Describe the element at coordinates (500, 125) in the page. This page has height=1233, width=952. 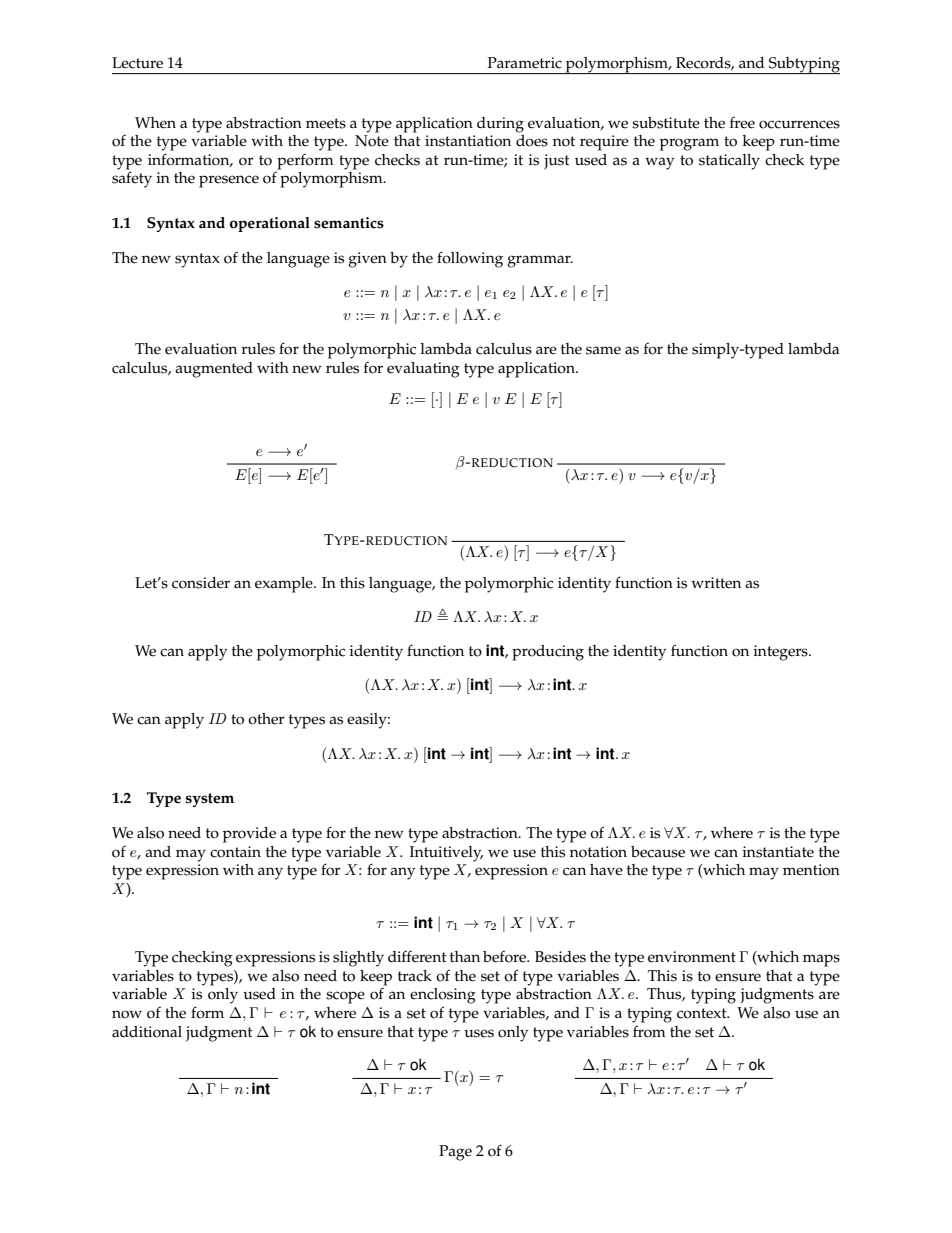
I see `during` at that location.
